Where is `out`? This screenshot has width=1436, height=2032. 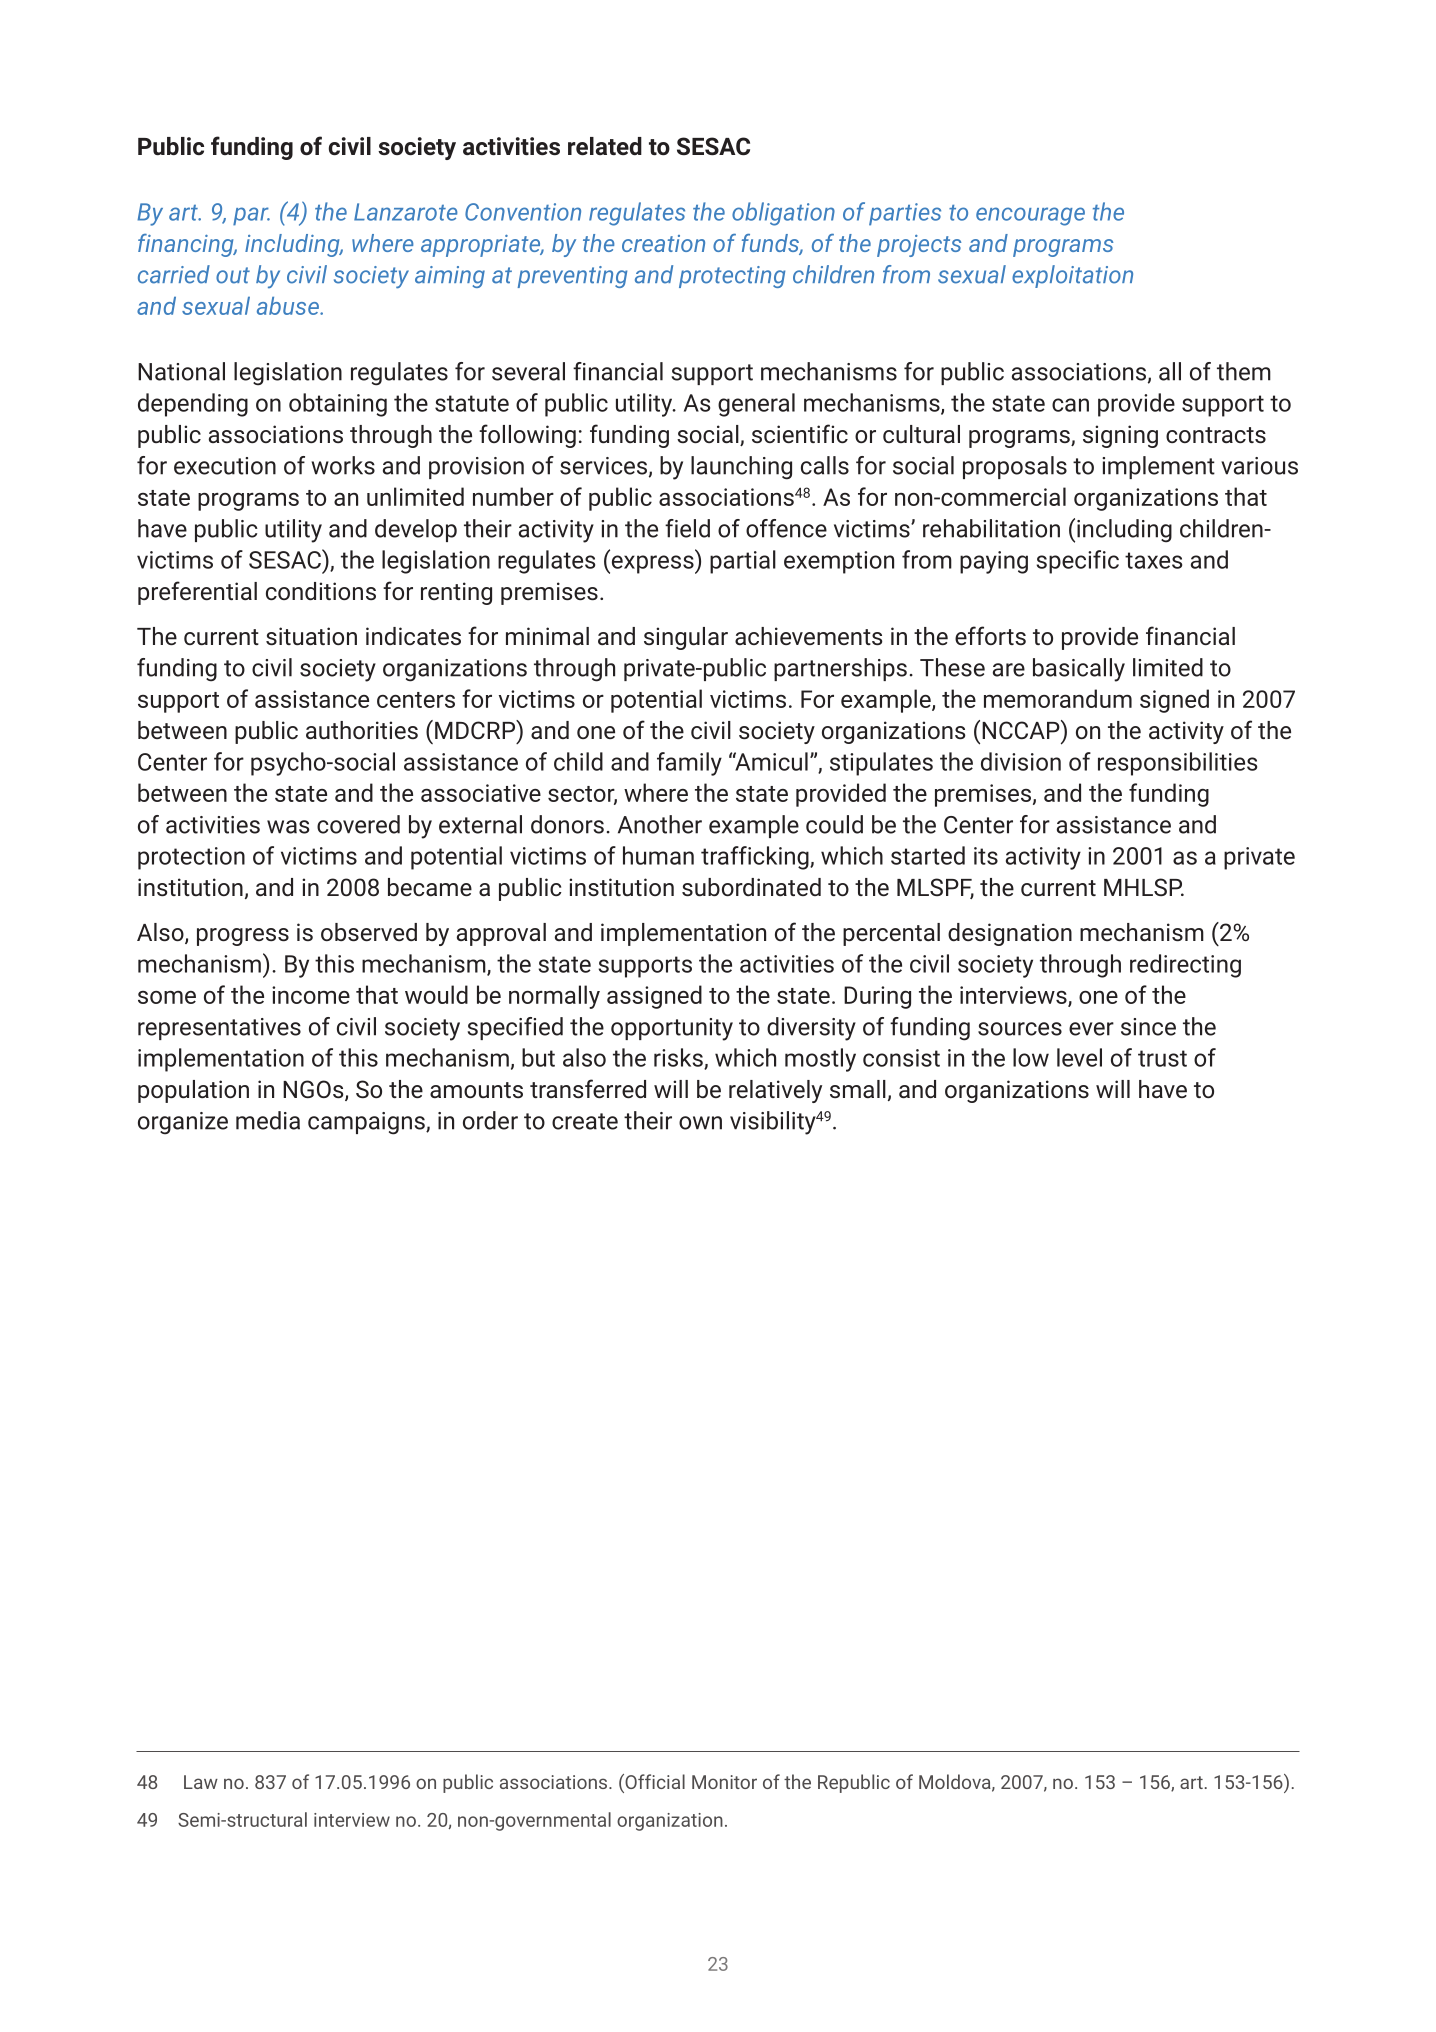 out is located at coordinates (233, 275).
